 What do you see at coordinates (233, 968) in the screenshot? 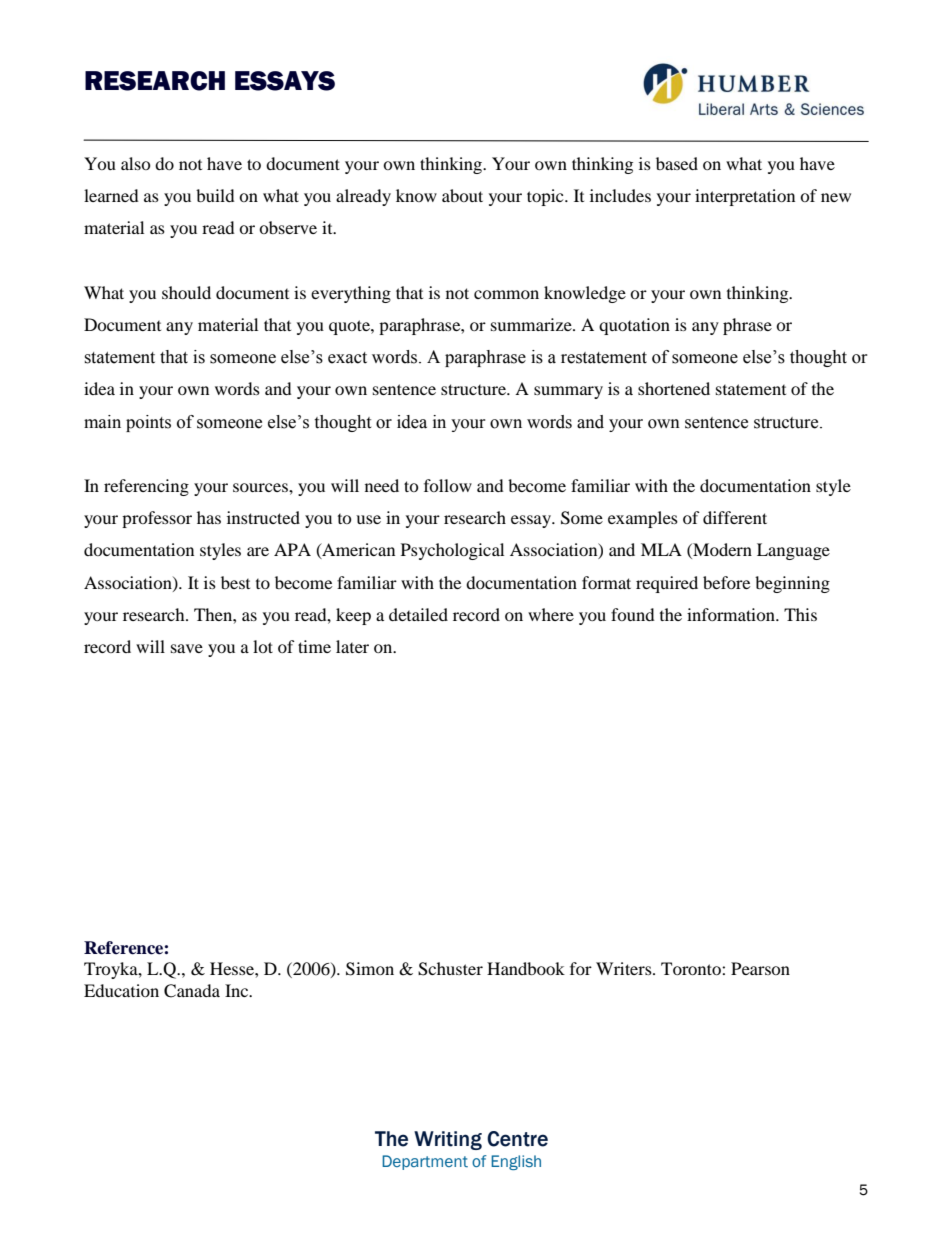
I see `Hesse` at bounding box center [233, 968].
